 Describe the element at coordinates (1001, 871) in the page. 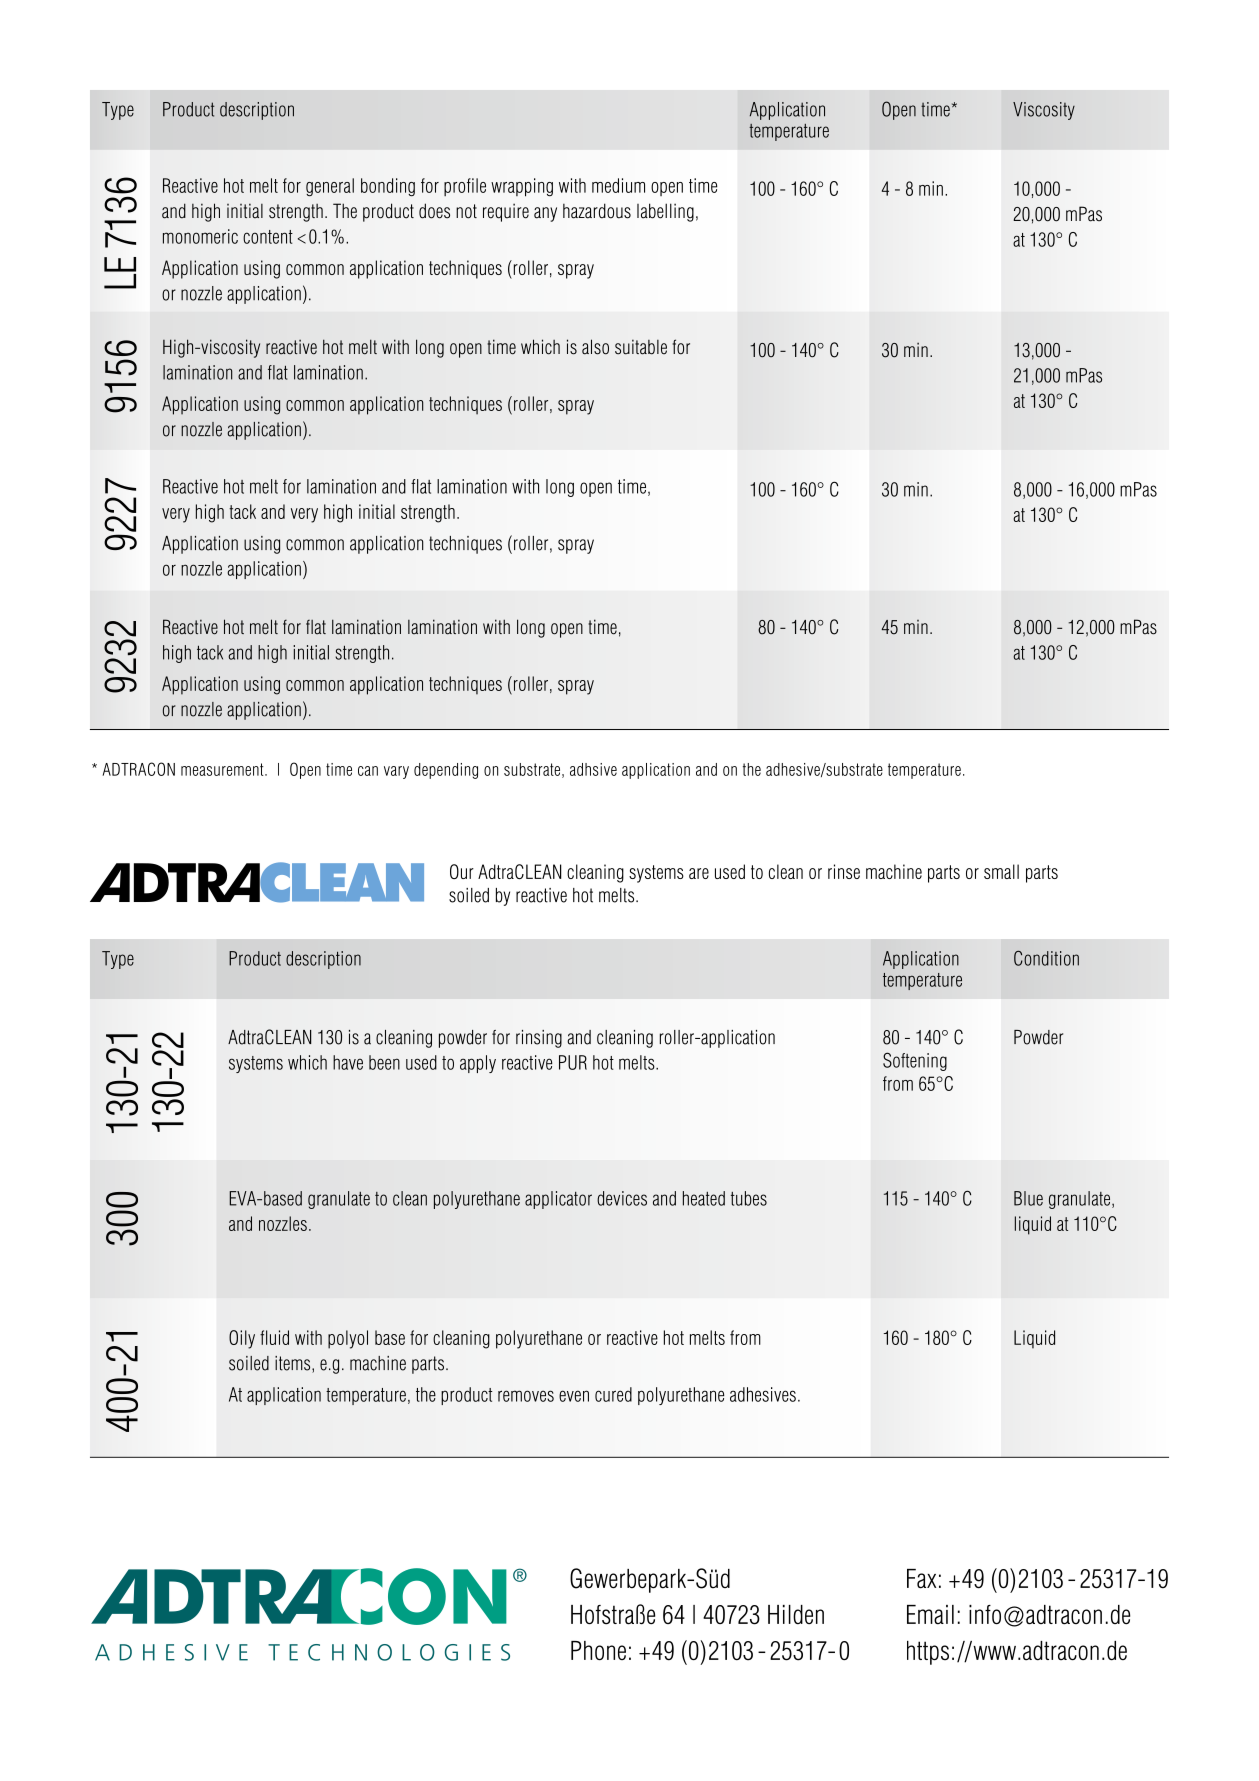

I see `small` at that location.
